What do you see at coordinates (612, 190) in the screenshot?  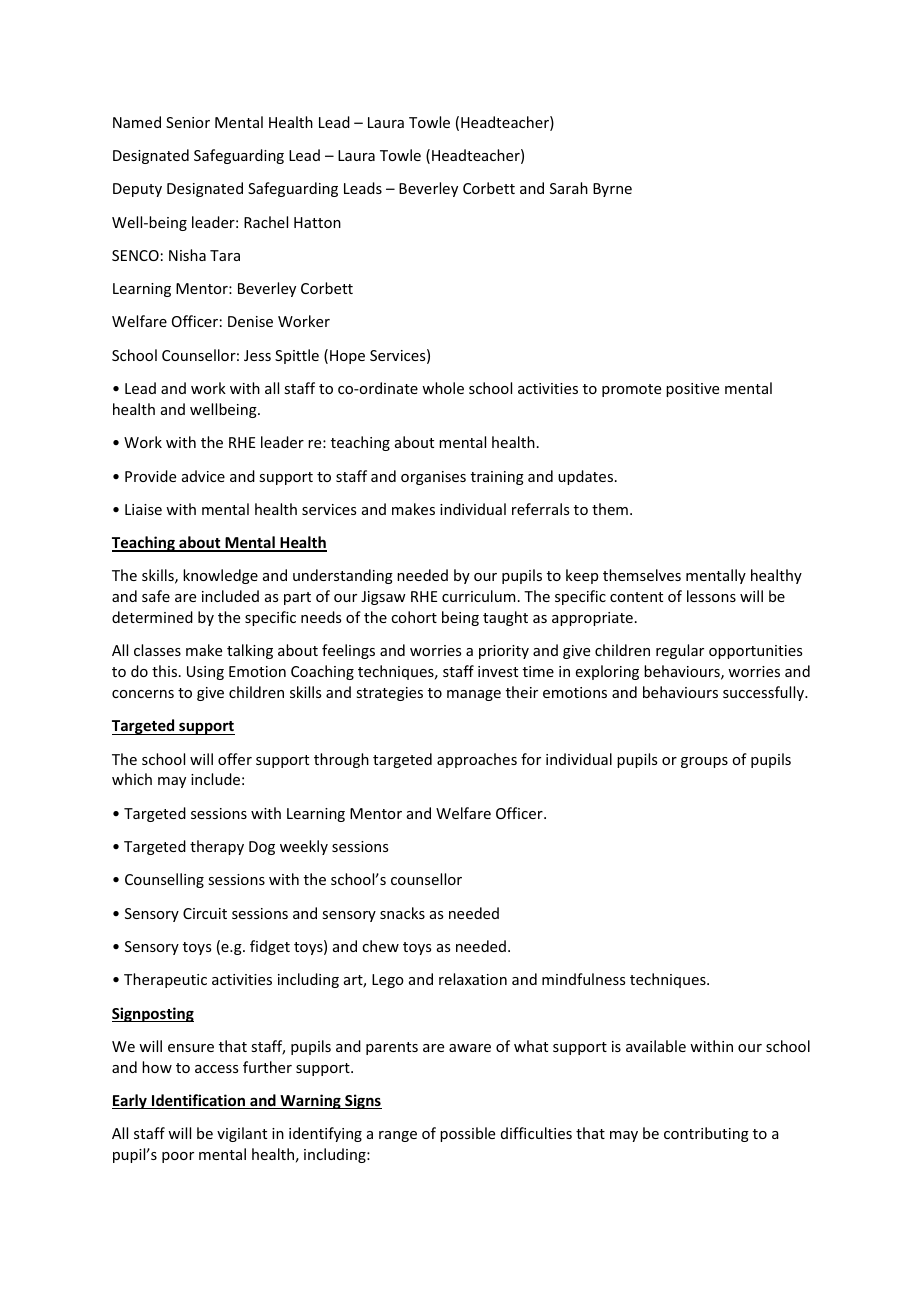 I see `Byrne` at bounding box center [612, 190].
